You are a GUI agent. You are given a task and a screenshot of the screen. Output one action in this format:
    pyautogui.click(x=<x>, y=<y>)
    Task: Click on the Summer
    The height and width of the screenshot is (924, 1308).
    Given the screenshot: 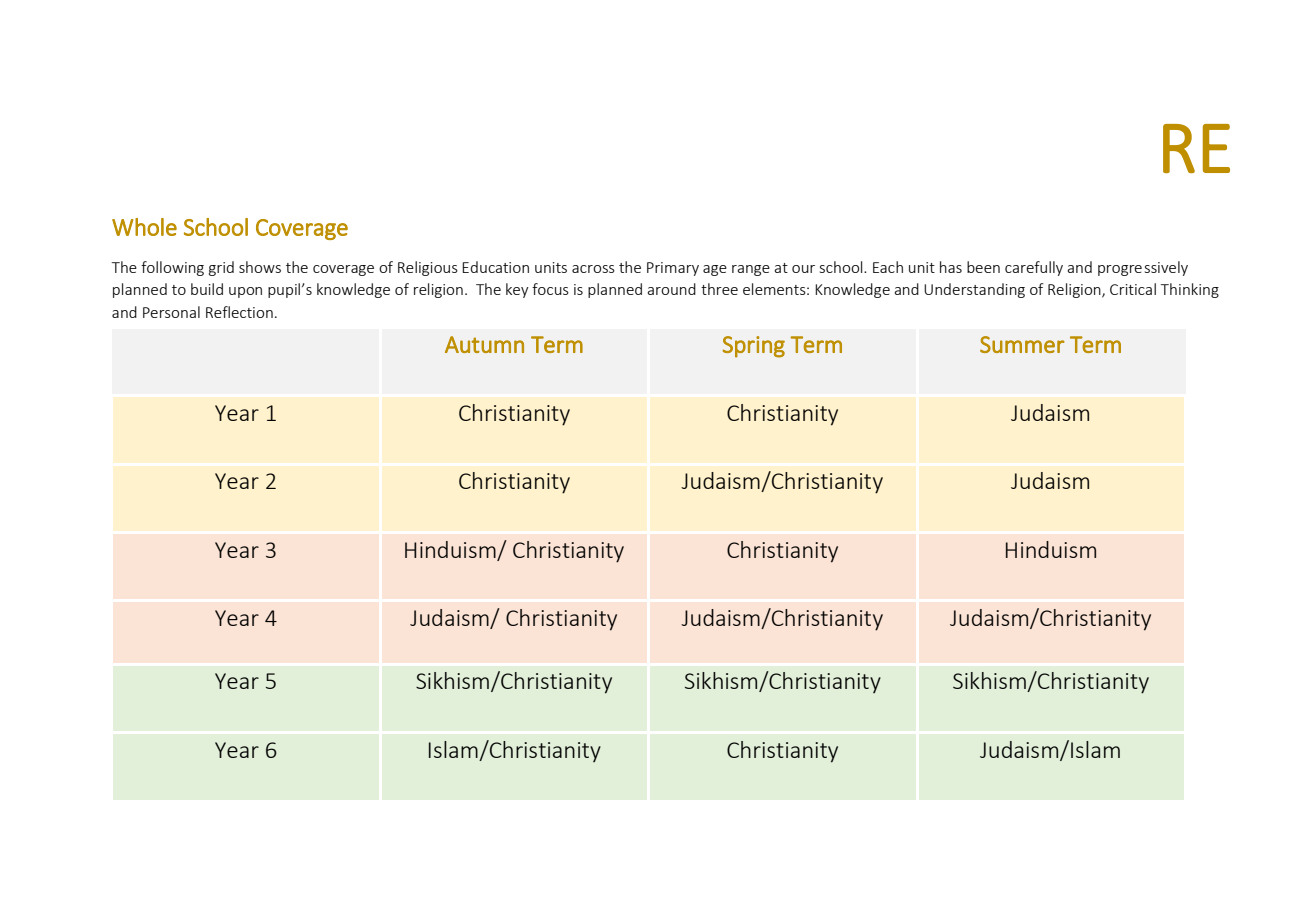 What is the action you would take?
    pyautogui.click(x=1022, y=344)
